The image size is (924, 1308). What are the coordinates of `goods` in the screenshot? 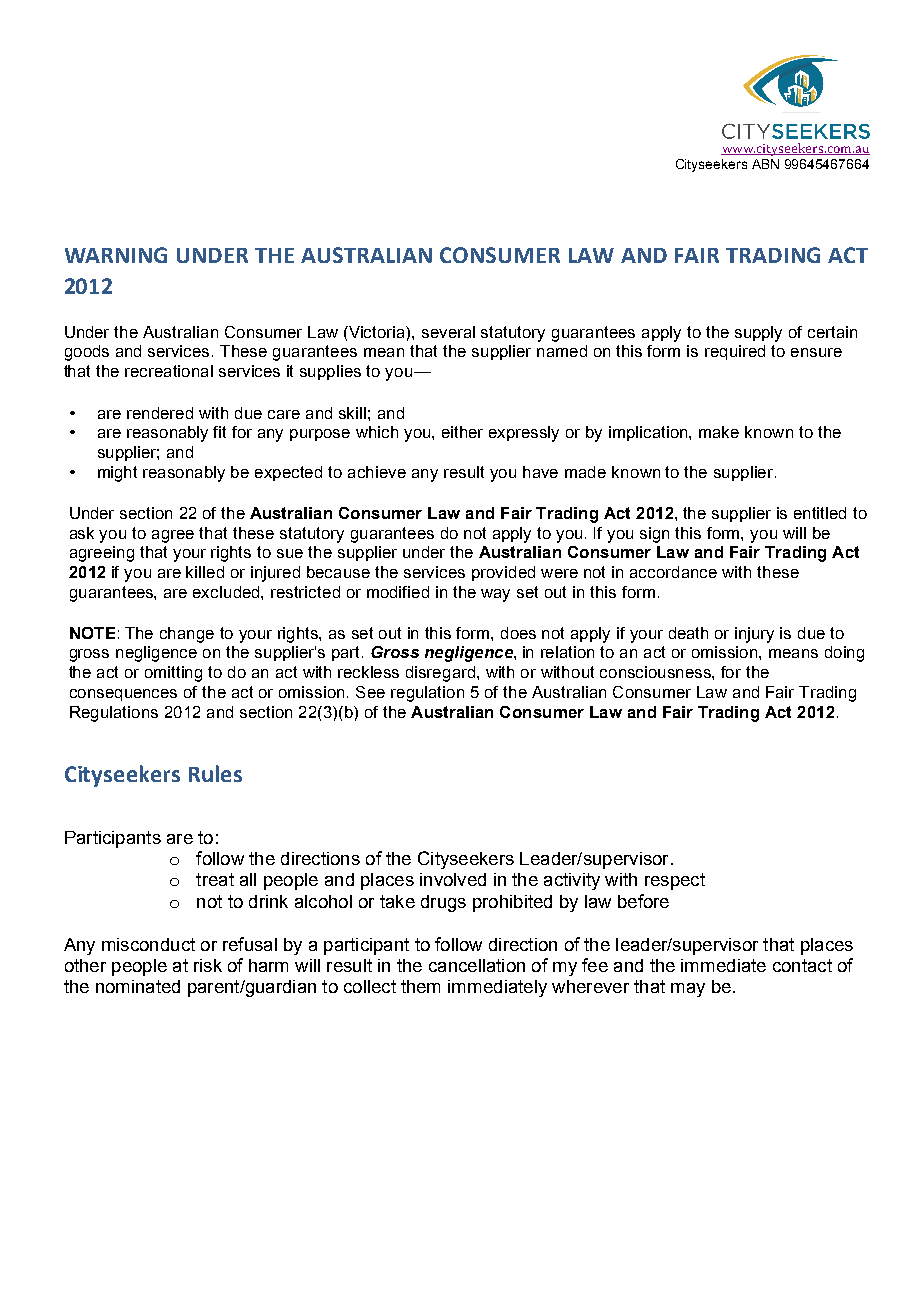 It's located at (87, 353).
